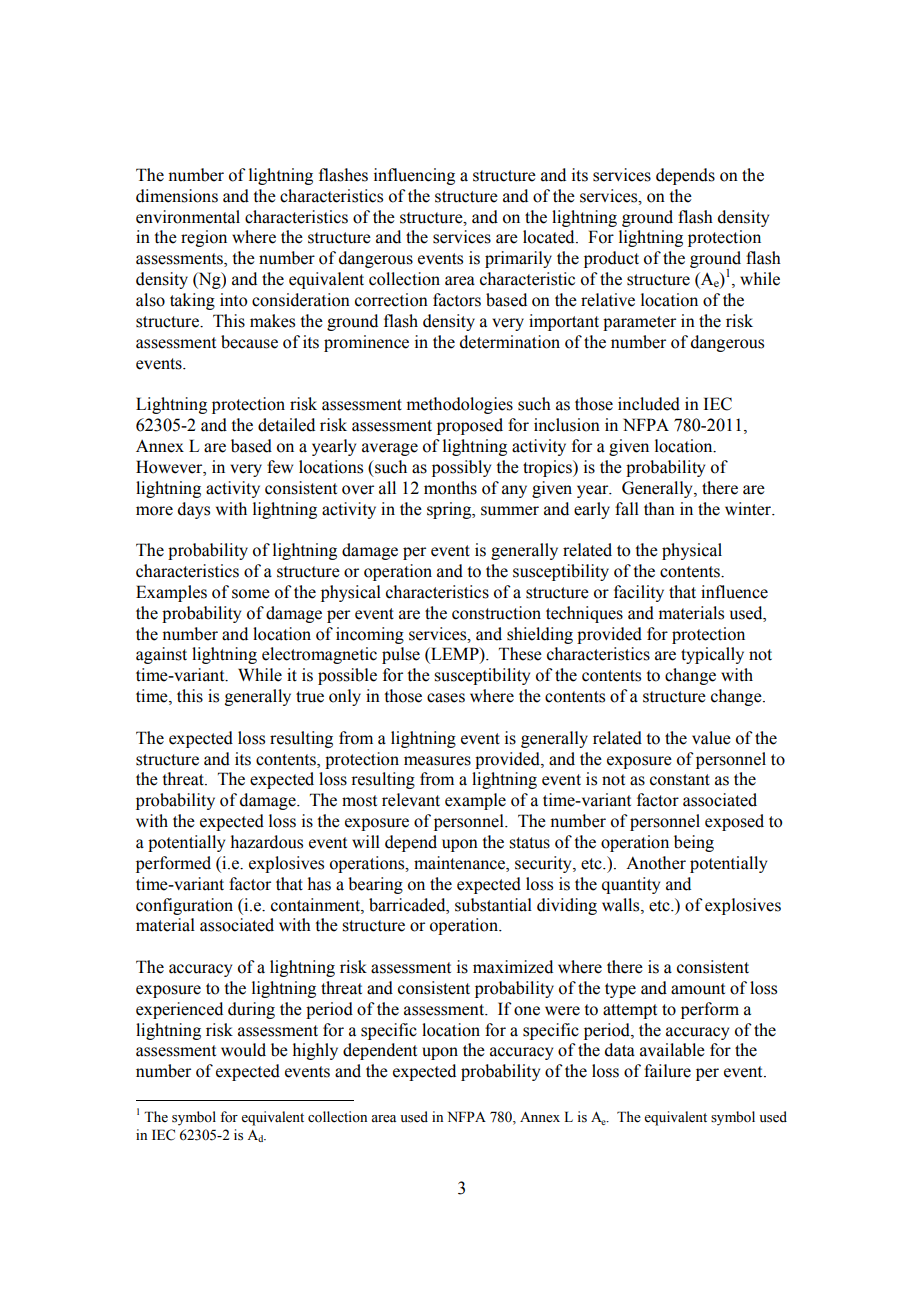  What do you see at coordinates (672, 1050) in the screenshot?
I see `available` at bounding box center [672, 1050].
